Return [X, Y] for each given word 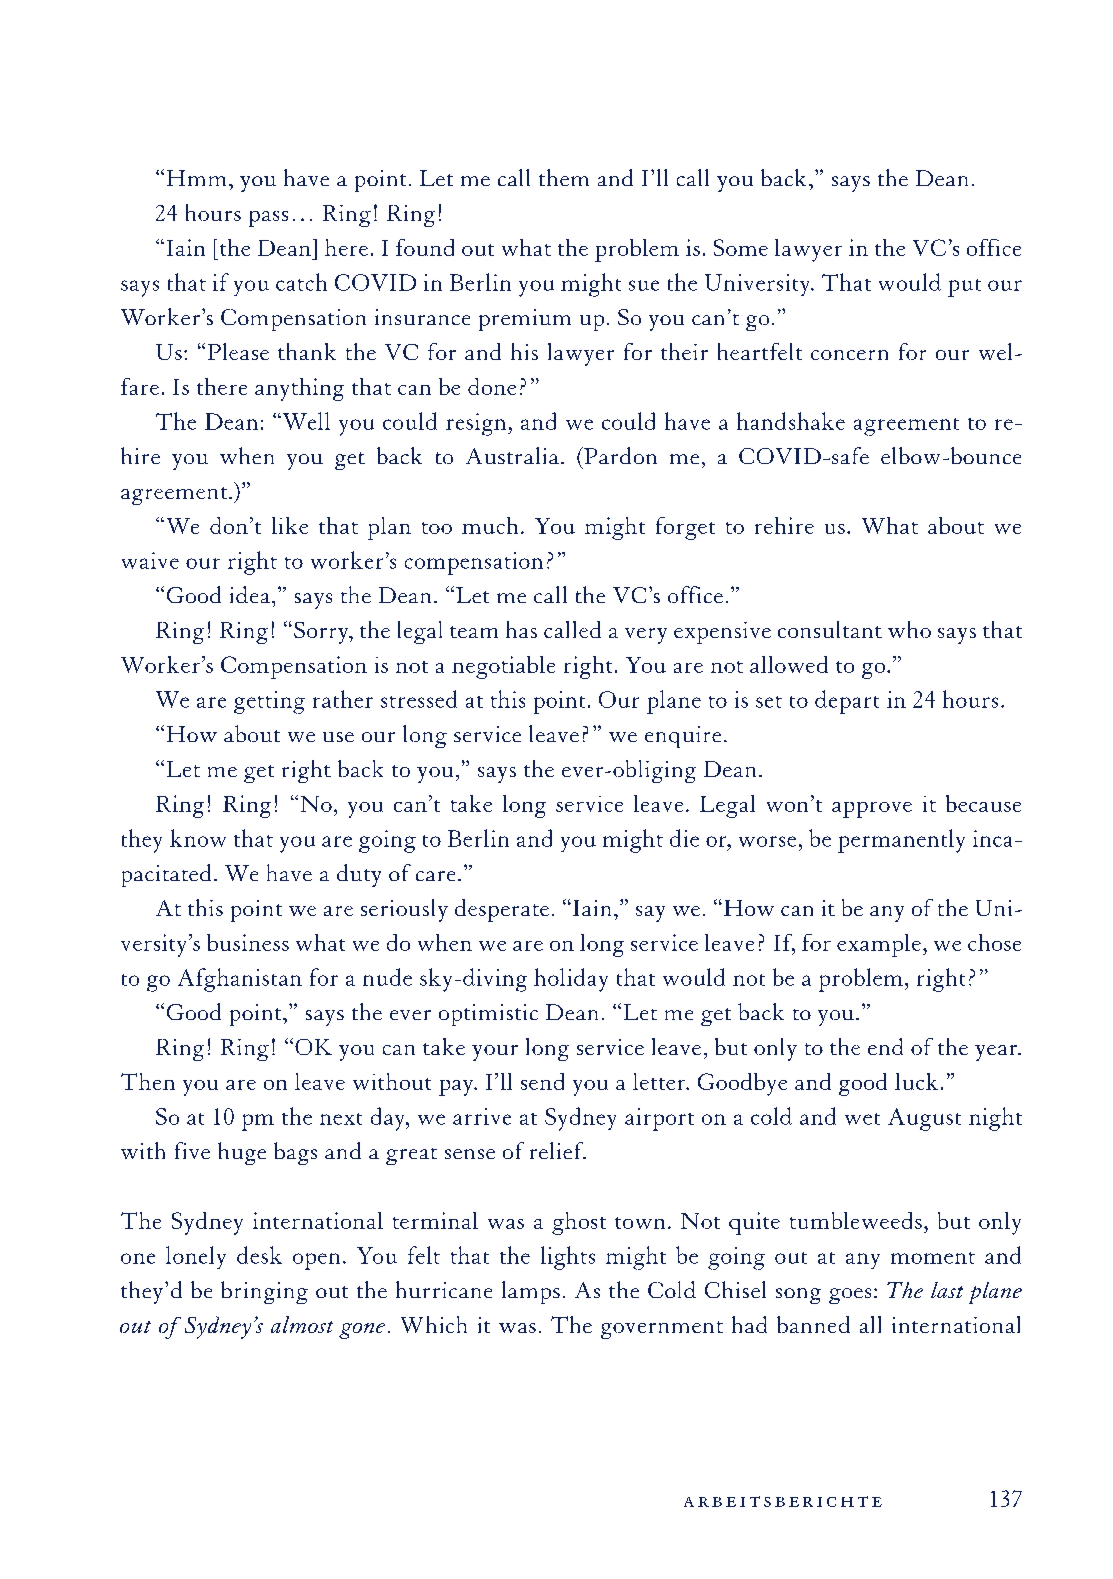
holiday [571, 980]
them [564, 177]
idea [250, 594]
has [521, 629]
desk [259, 1255]
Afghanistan [240, 980]
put [964, 288]
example [879, 945]
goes [850, 1296]
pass [268, 219]
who [909, 629]
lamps [531, 1292]
